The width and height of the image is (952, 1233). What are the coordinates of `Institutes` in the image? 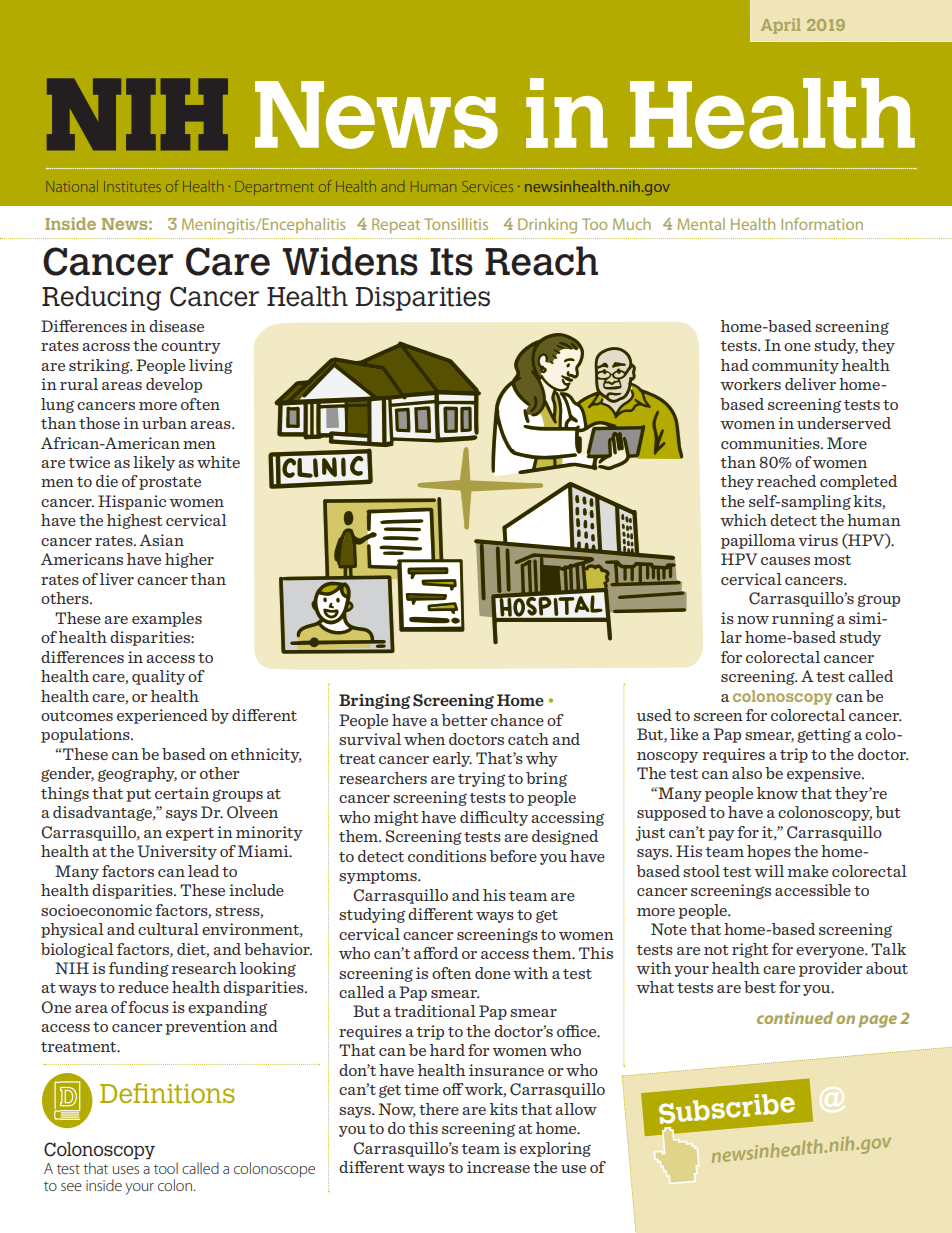 It's located at (132, 186).
